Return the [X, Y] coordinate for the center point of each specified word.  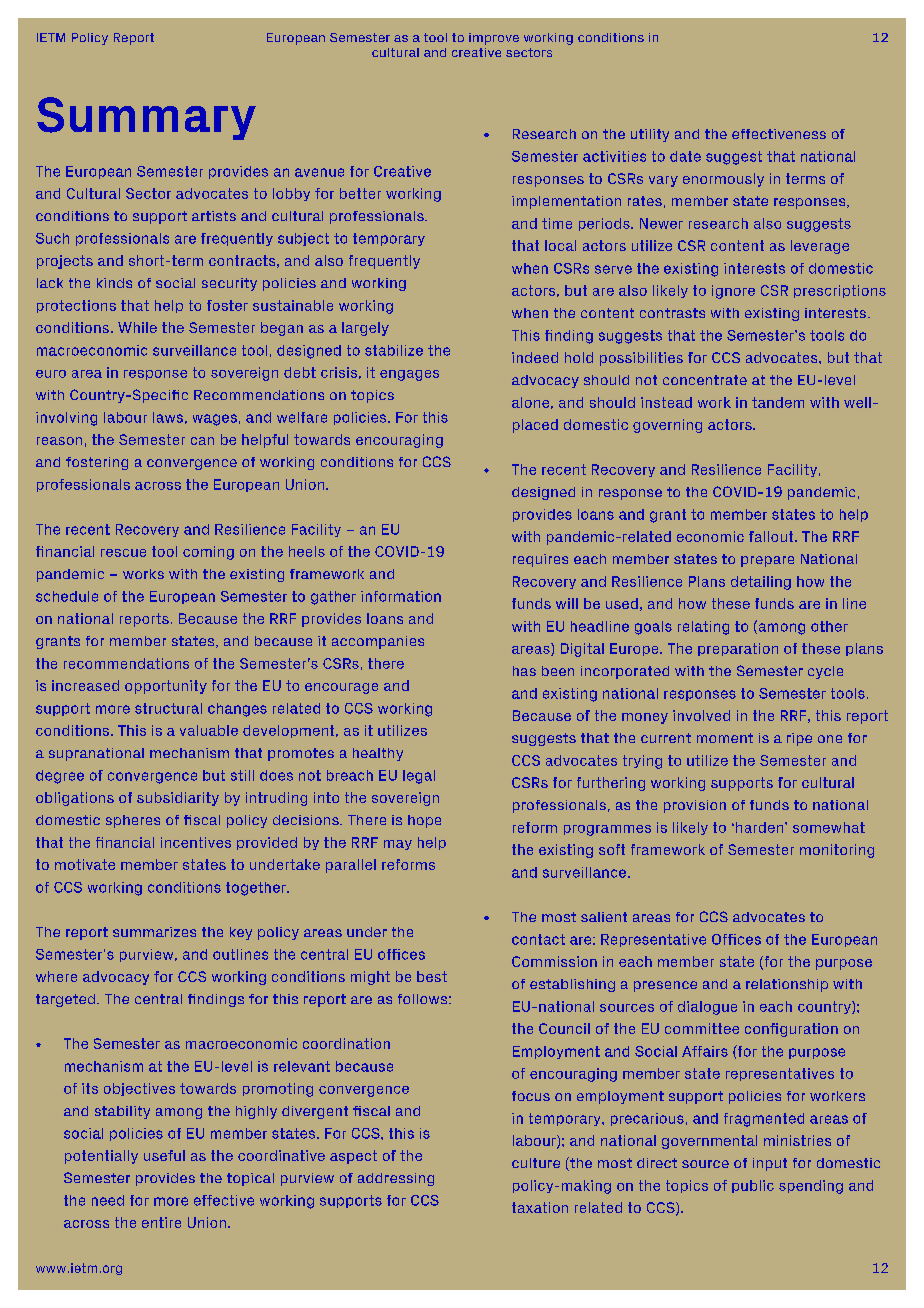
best [432, 976]
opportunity [166, 687]
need [108, 1200]
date [685, 156]
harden [761, 827]
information [401, 596]
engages [409, 375]
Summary [146, 118]
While [137, 327]
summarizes [154, 932]
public [753, 1186]
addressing [396, 1179]
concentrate [705, 380]
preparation [738, 649]
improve [494, 39]
